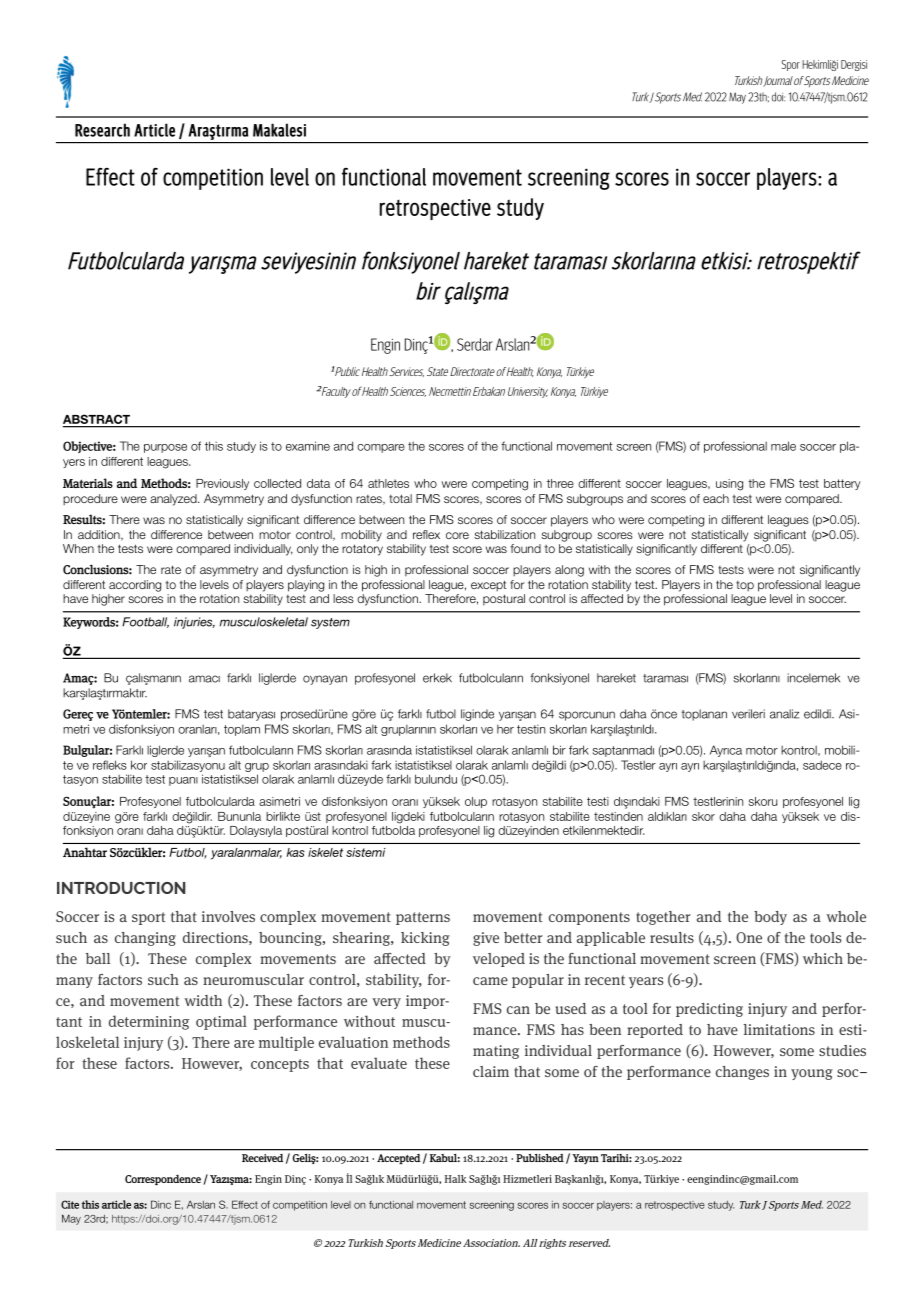  I want to click on Accepted, so click(398, 1159).
